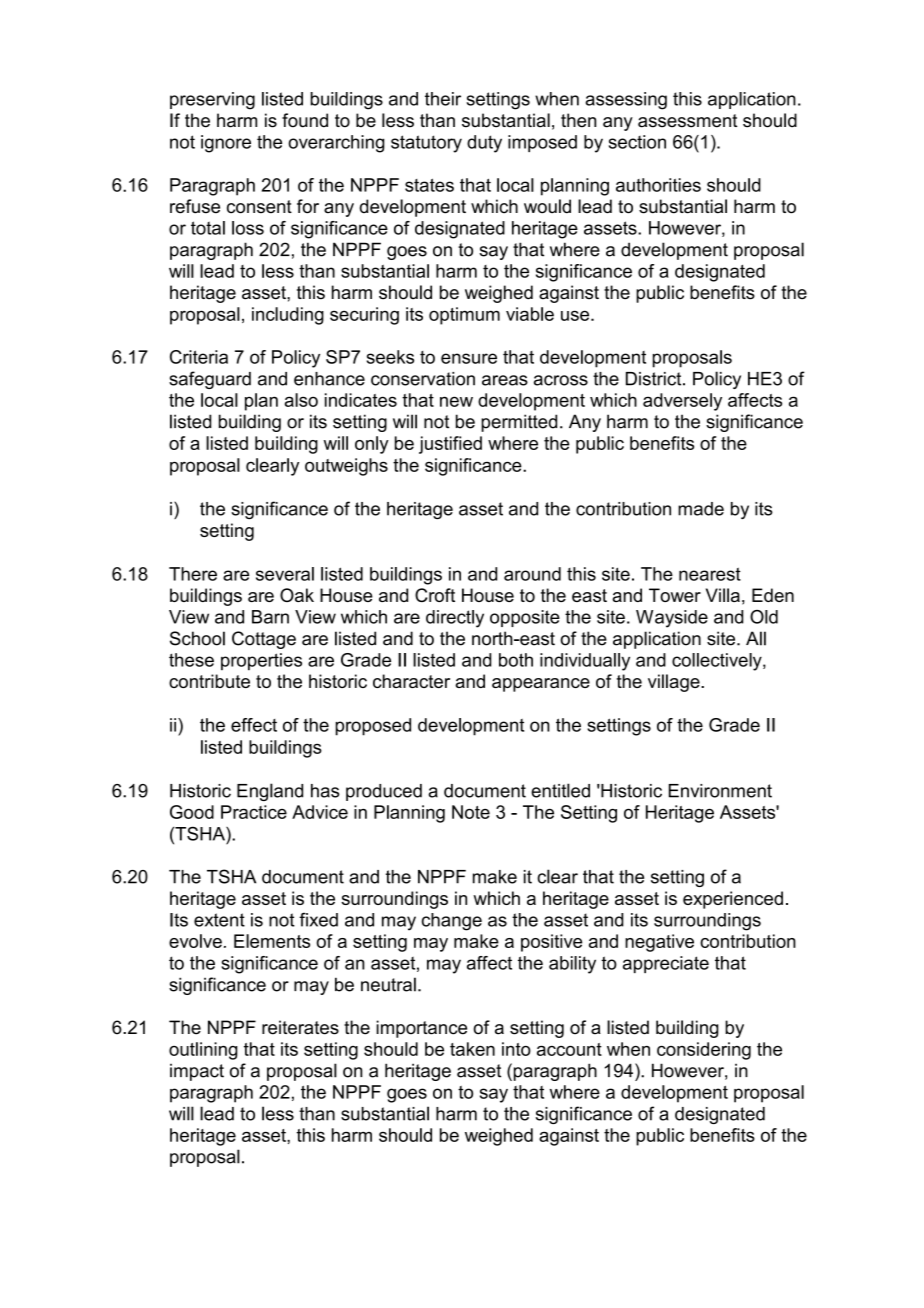 This screenshot has height=1308, width=924. Describe the element at coordinates (541, 685) in the screenshot. I see `appearance` at that location.
